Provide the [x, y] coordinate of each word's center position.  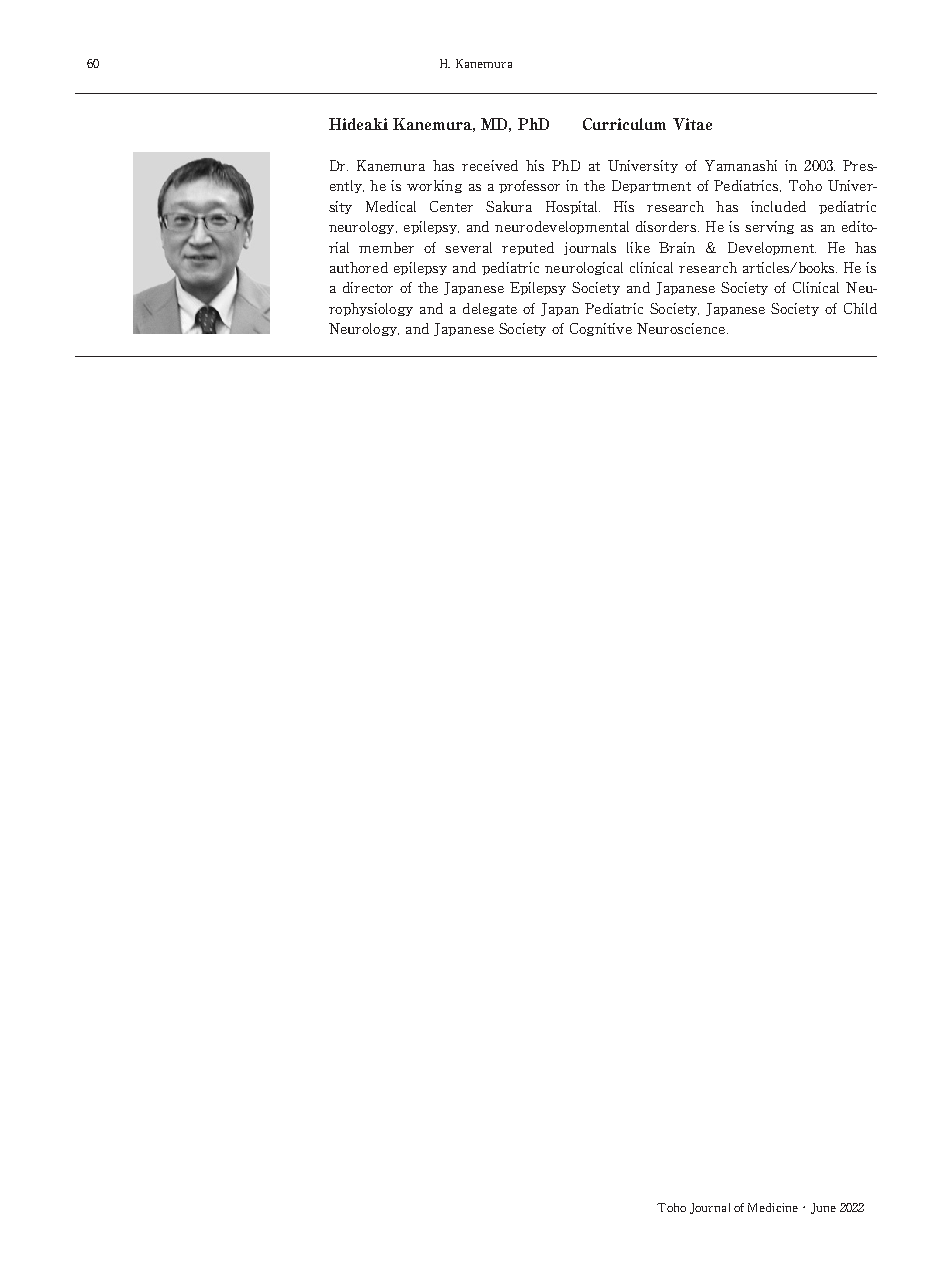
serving [769, 227]
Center [451, 206]
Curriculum [624, 124]
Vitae [692, 124]
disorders [667, 226]
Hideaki [358, 124]
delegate [490, 309]
